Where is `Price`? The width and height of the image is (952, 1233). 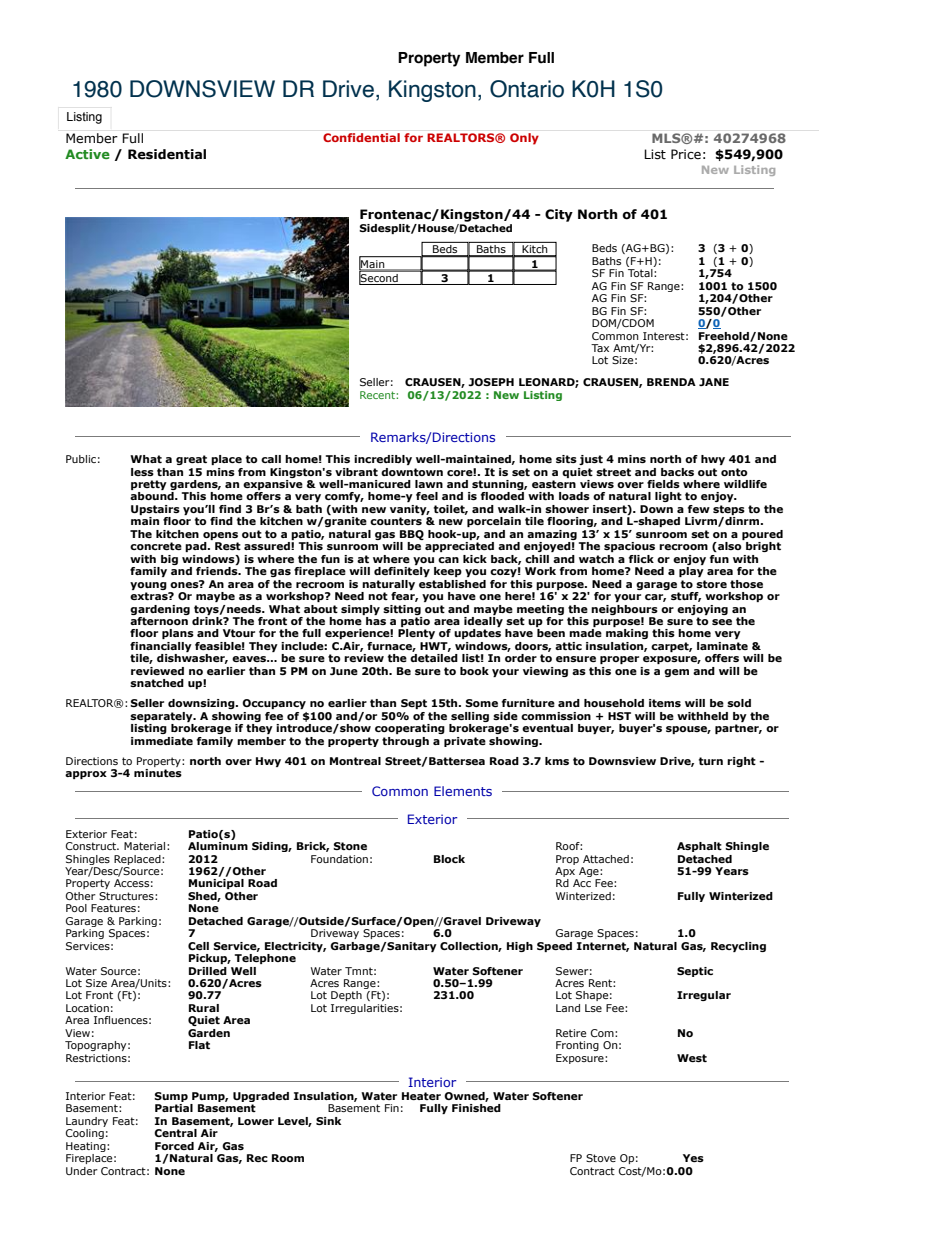
Price is located at coordinates (686, 154).
